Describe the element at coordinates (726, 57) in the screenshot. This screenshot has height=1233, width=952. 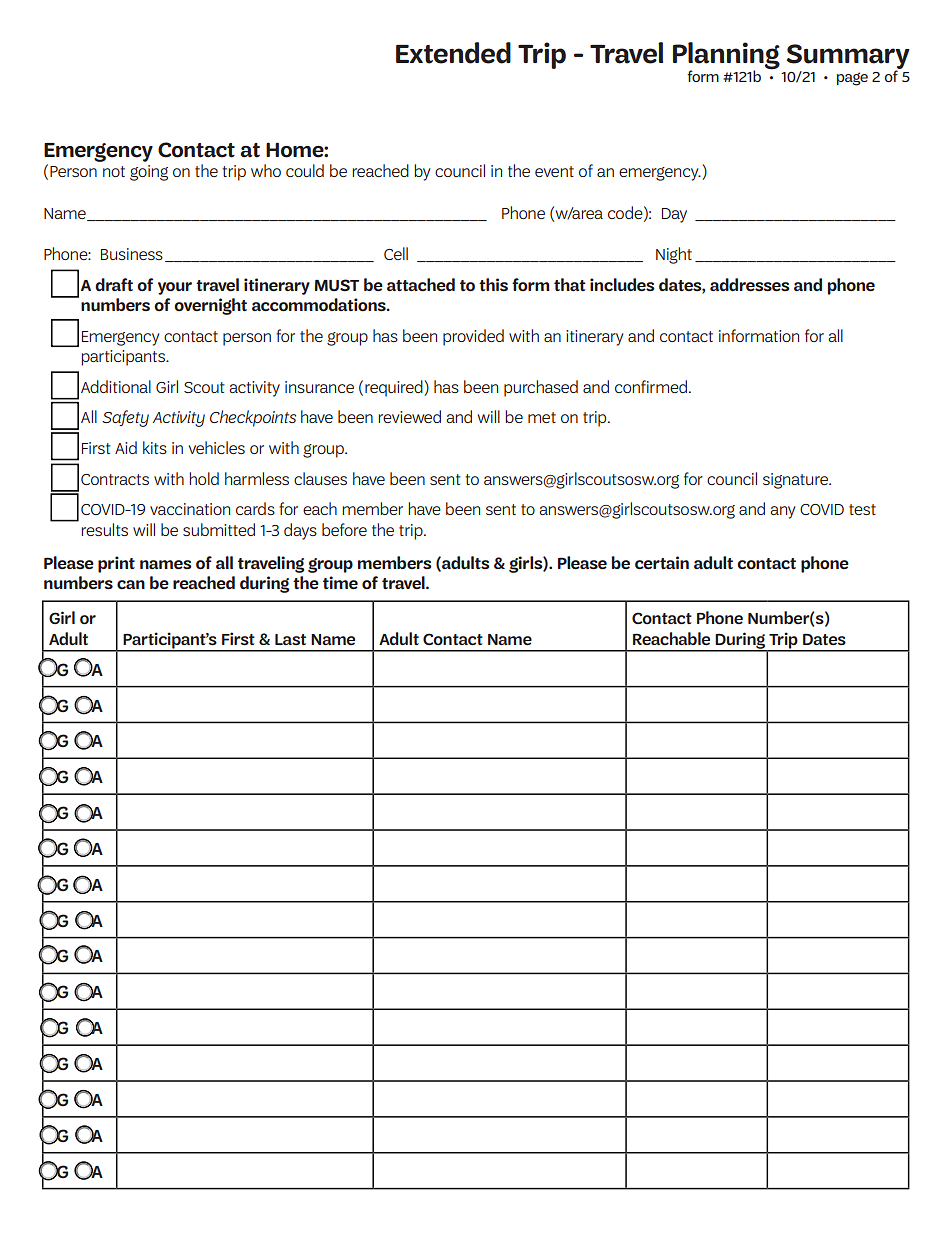
I see `Planning` at that location.
